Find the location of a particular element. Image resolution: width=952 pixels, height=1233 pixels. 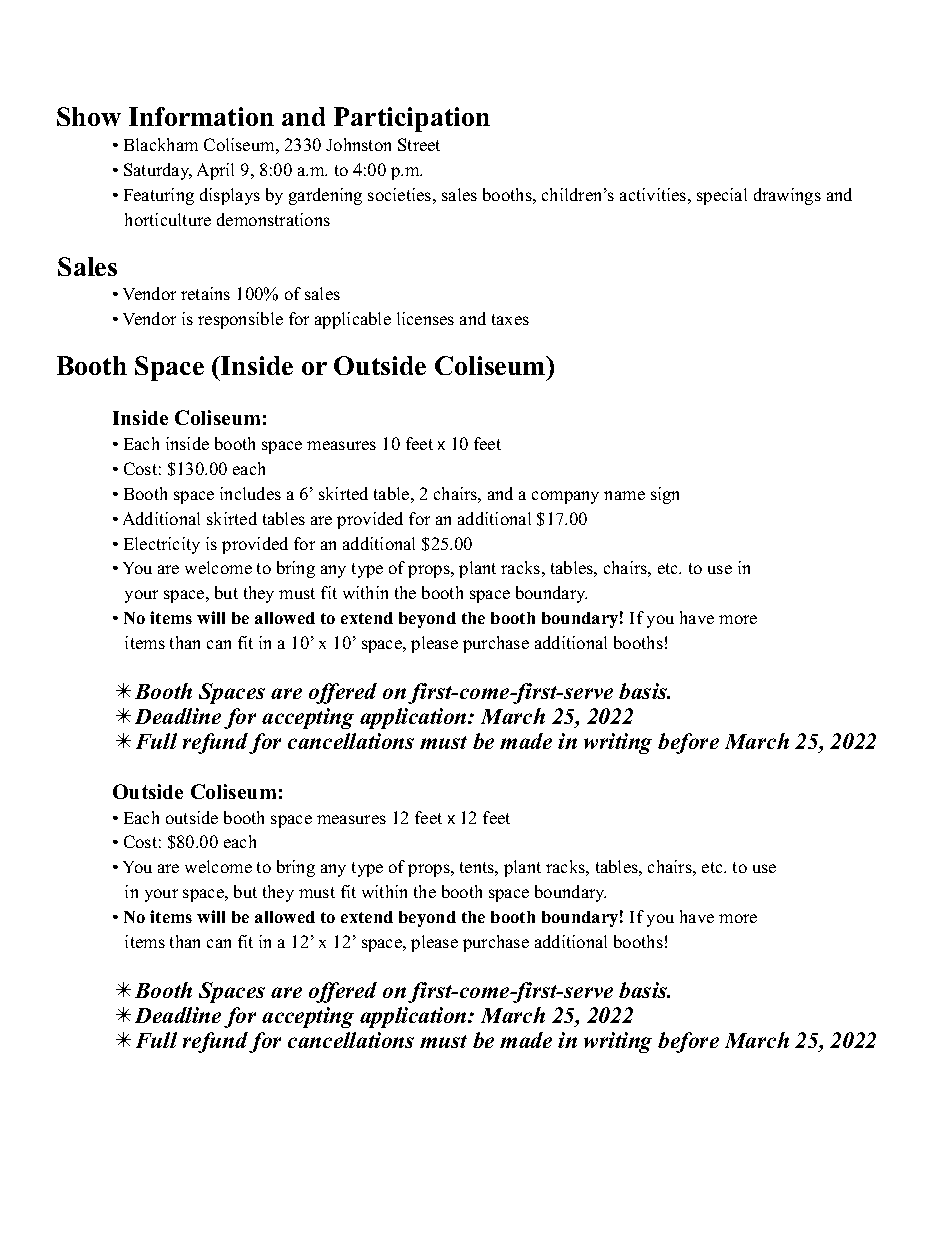

Information is located at coordinates (201, 116).
